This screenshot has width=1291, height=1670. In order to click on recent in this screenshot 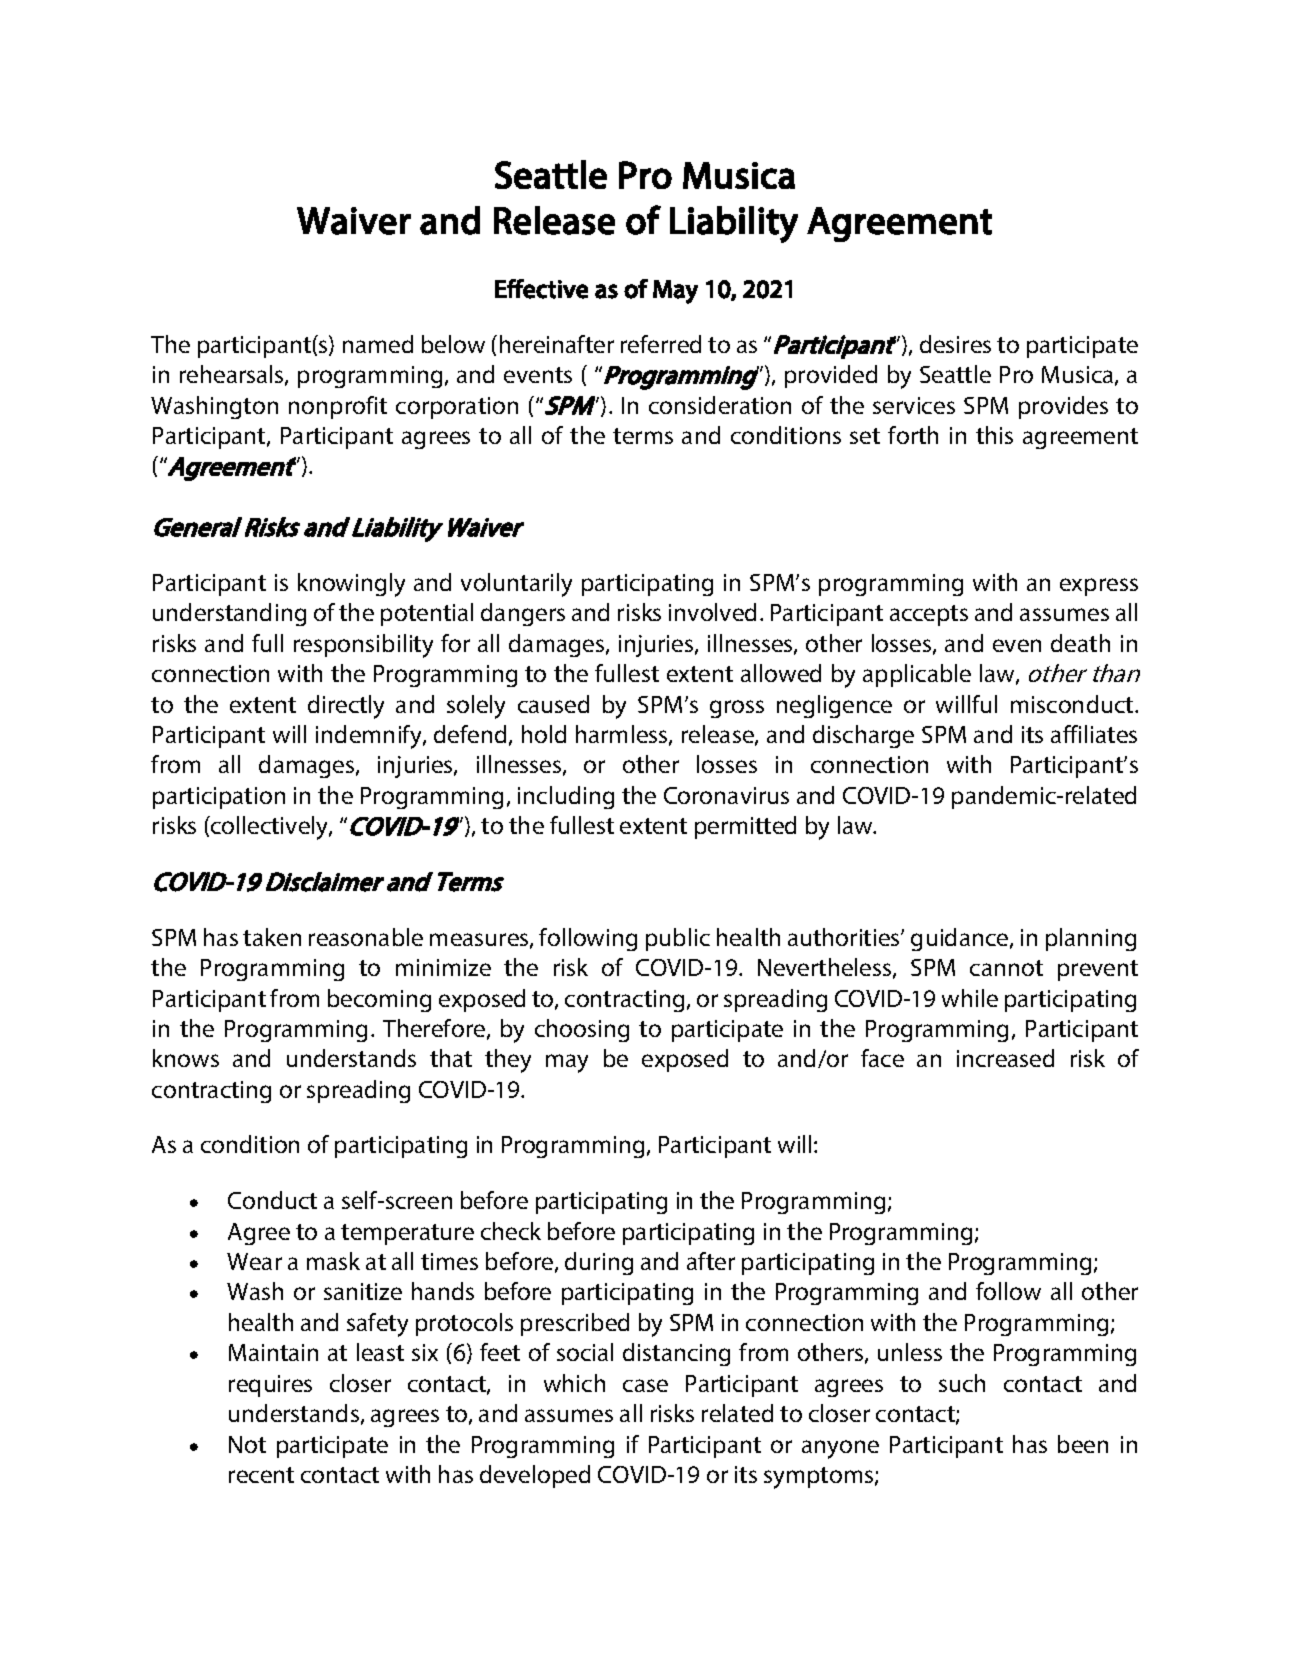, I will do `click(261, 1475)`.
